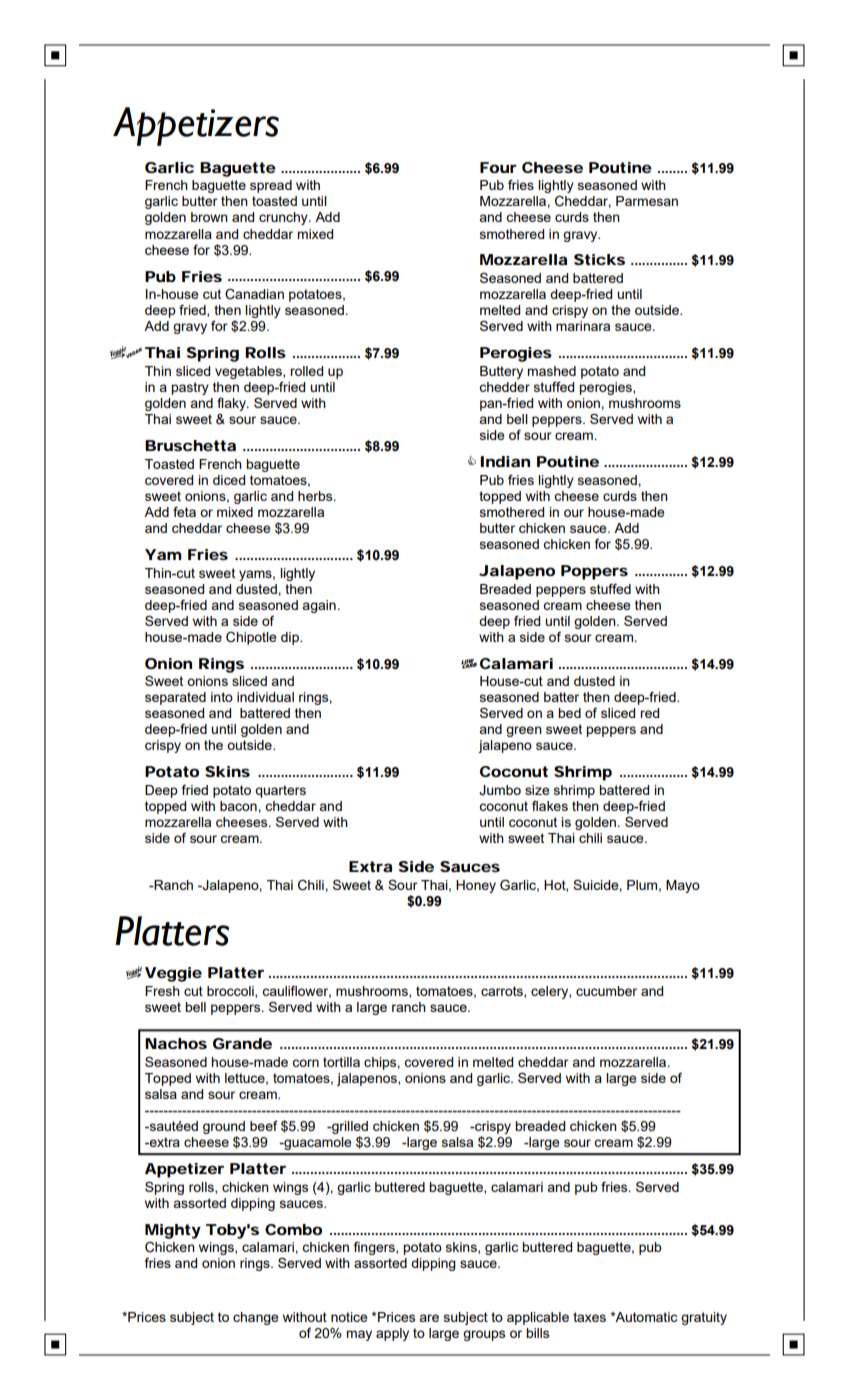 The image size is (849, 1400). What do you see at coordinates (647, 201) in the screenshot?
I see `Parmesan` at bounding box center [647, 201].
